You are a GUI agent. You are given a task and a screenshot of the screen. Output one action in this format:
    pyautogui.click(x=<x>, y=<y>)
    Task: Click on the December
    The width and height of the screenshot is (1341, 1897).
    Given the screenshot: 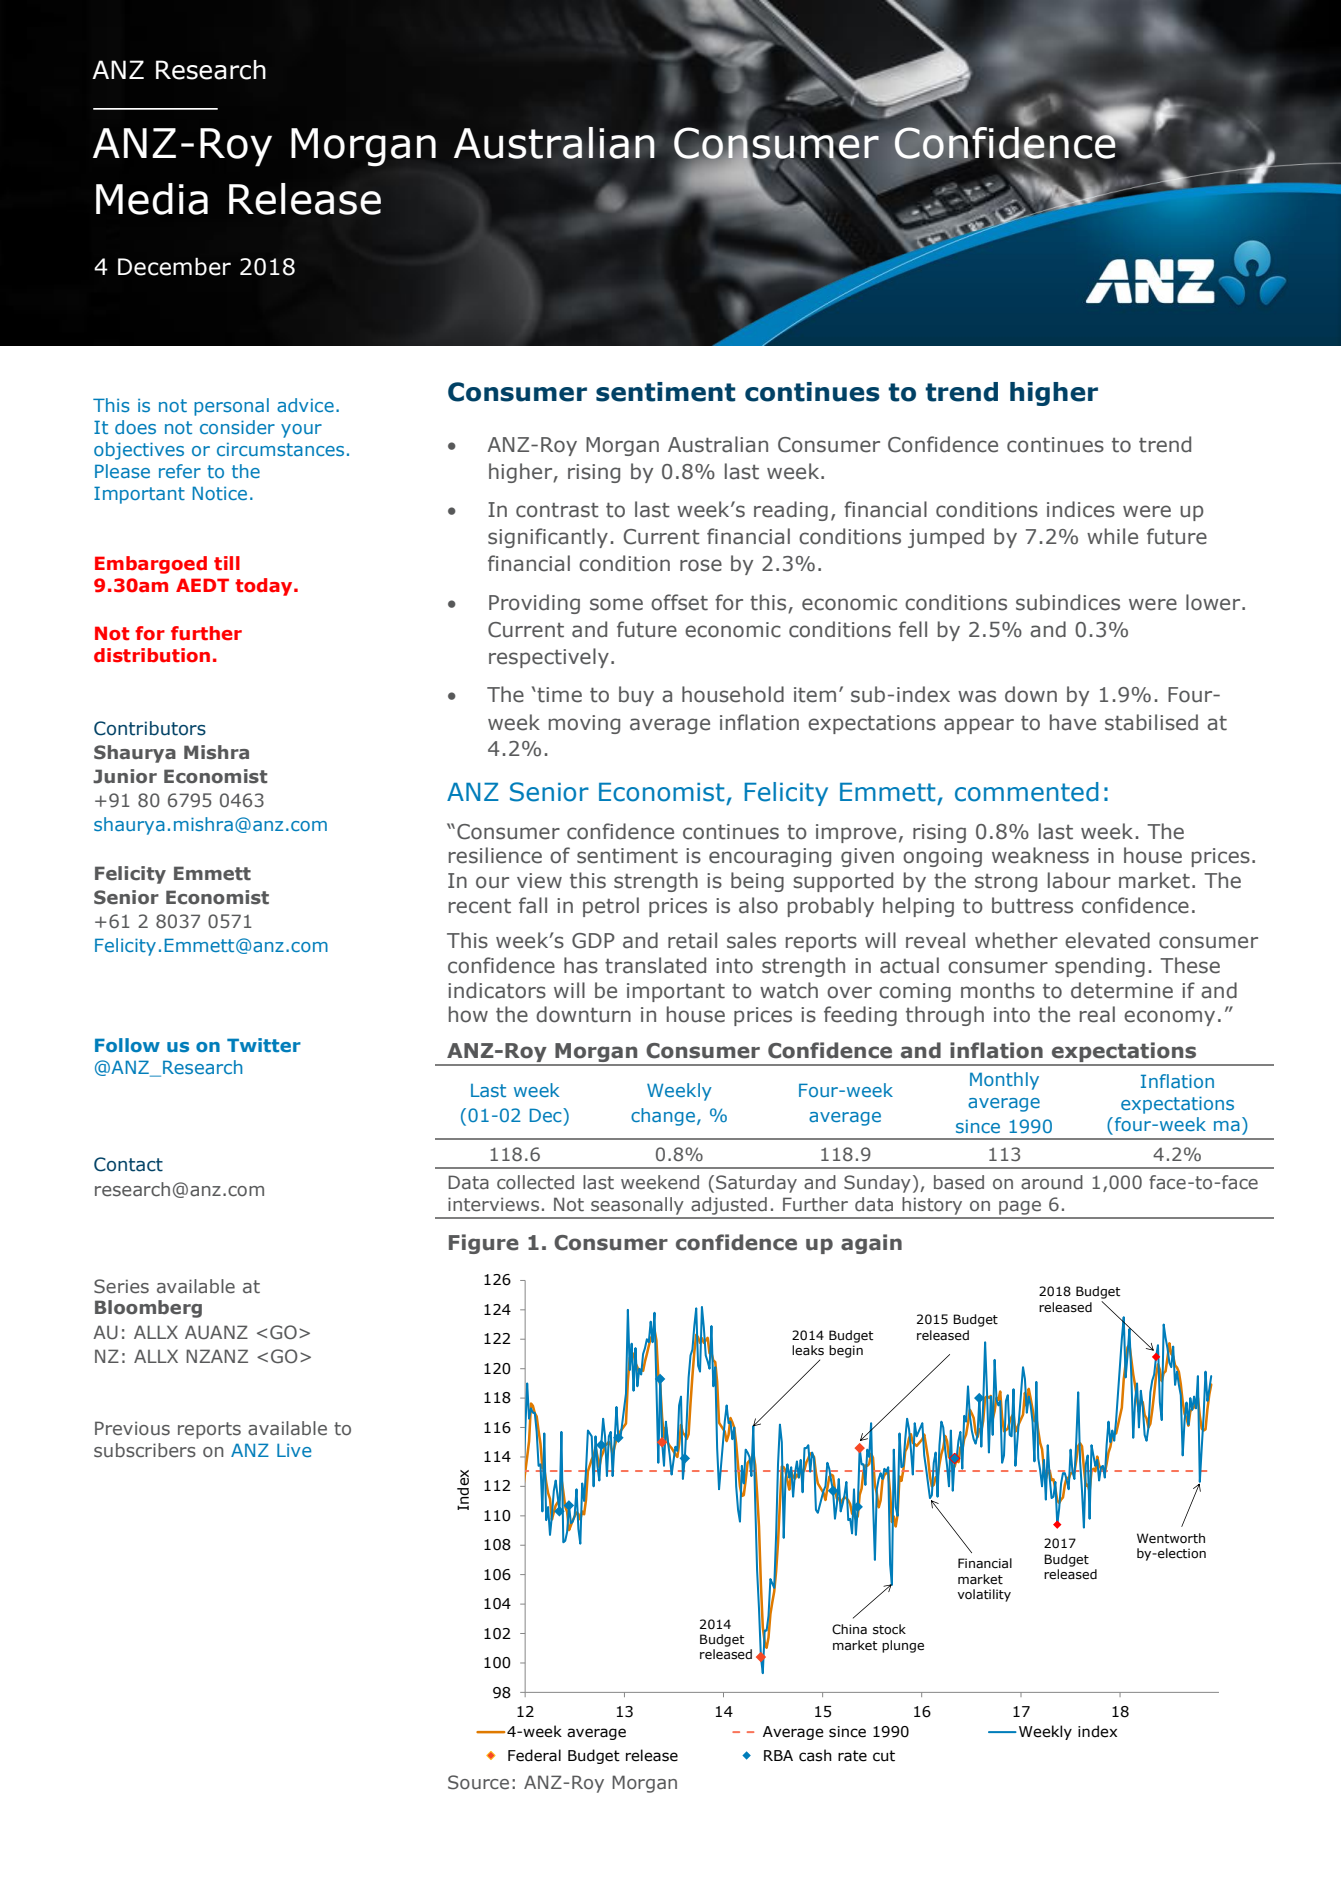 What is the action you would take?
    pyautogui.click(x=174, y=266)
